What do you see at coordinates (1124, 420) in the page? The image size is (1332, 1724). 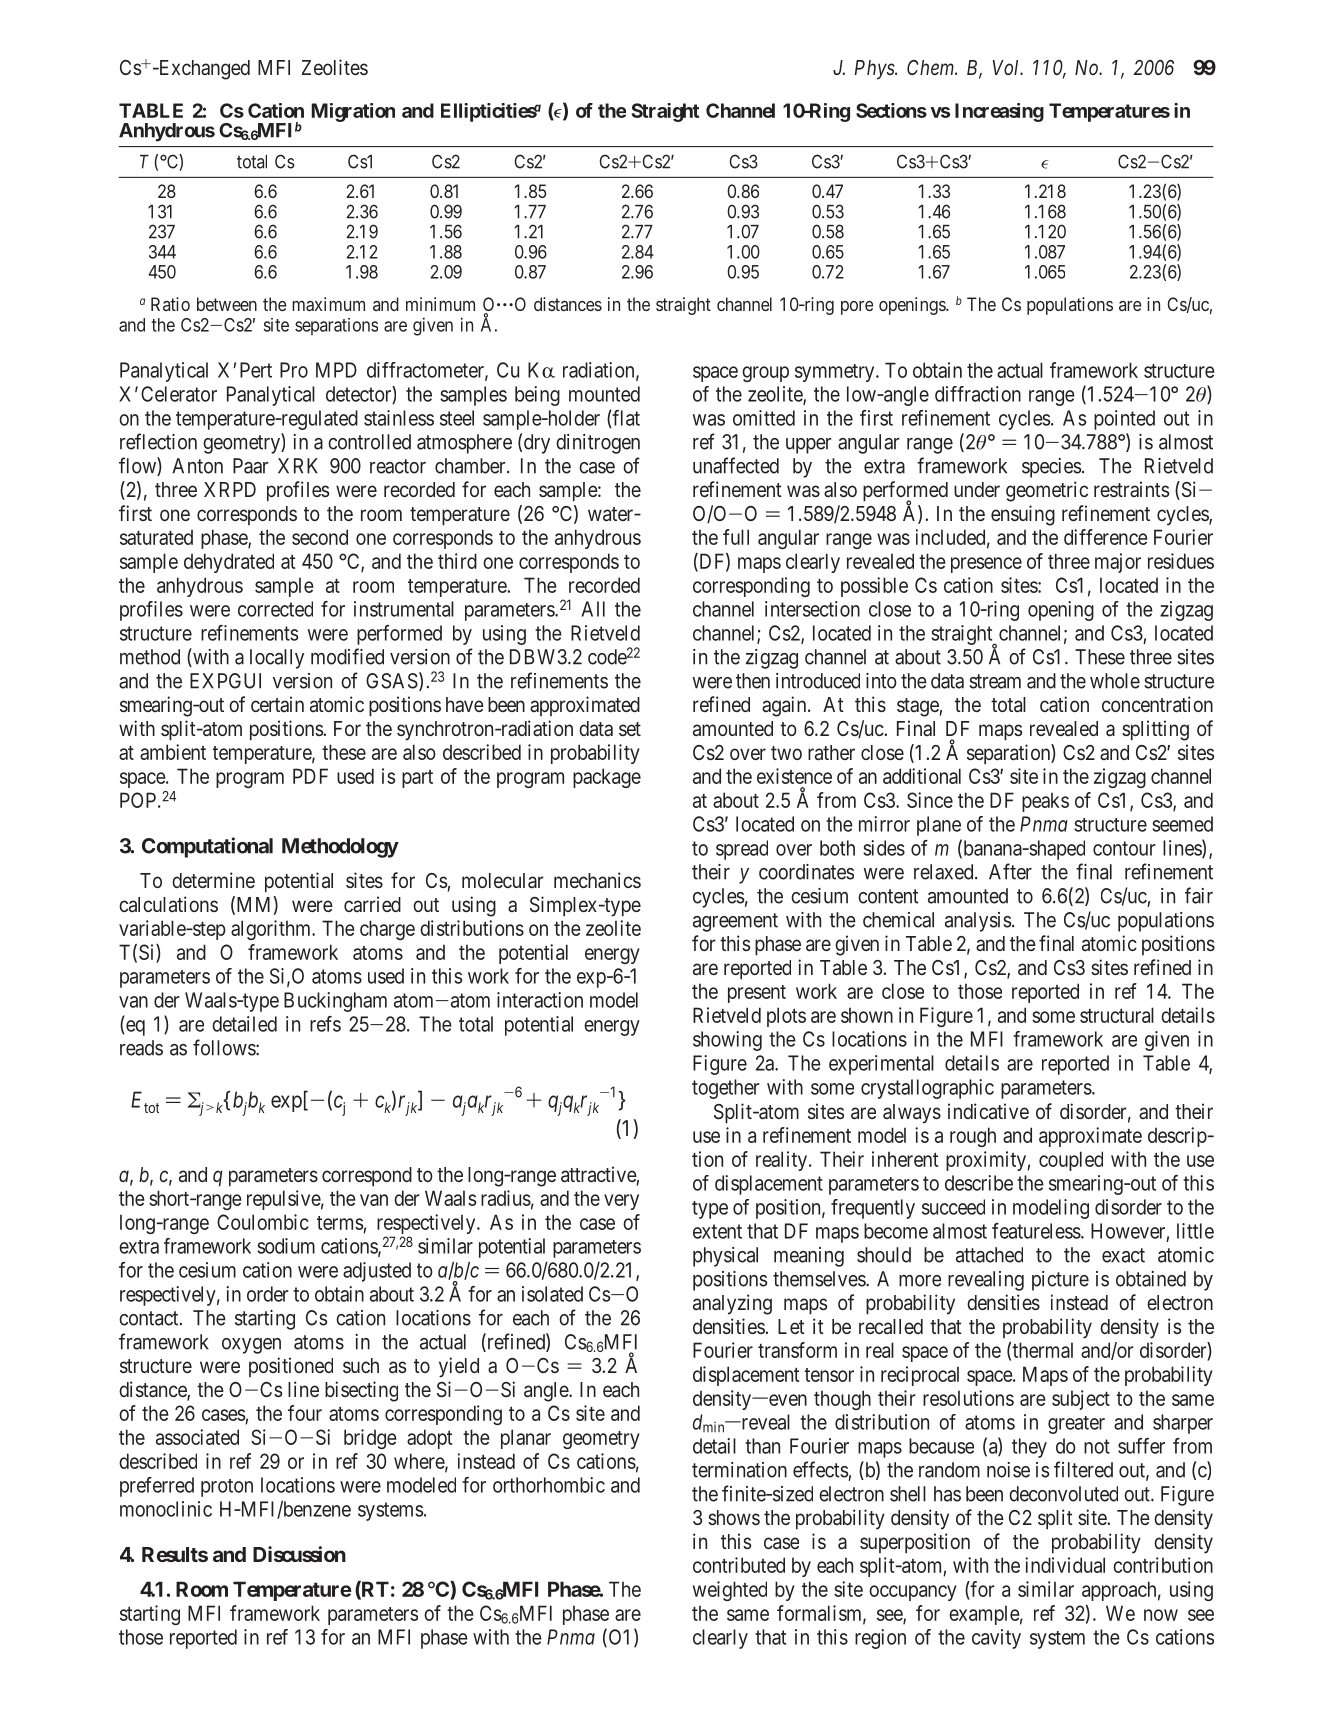 I see `pointed` at bounding box center [1124, 420].
